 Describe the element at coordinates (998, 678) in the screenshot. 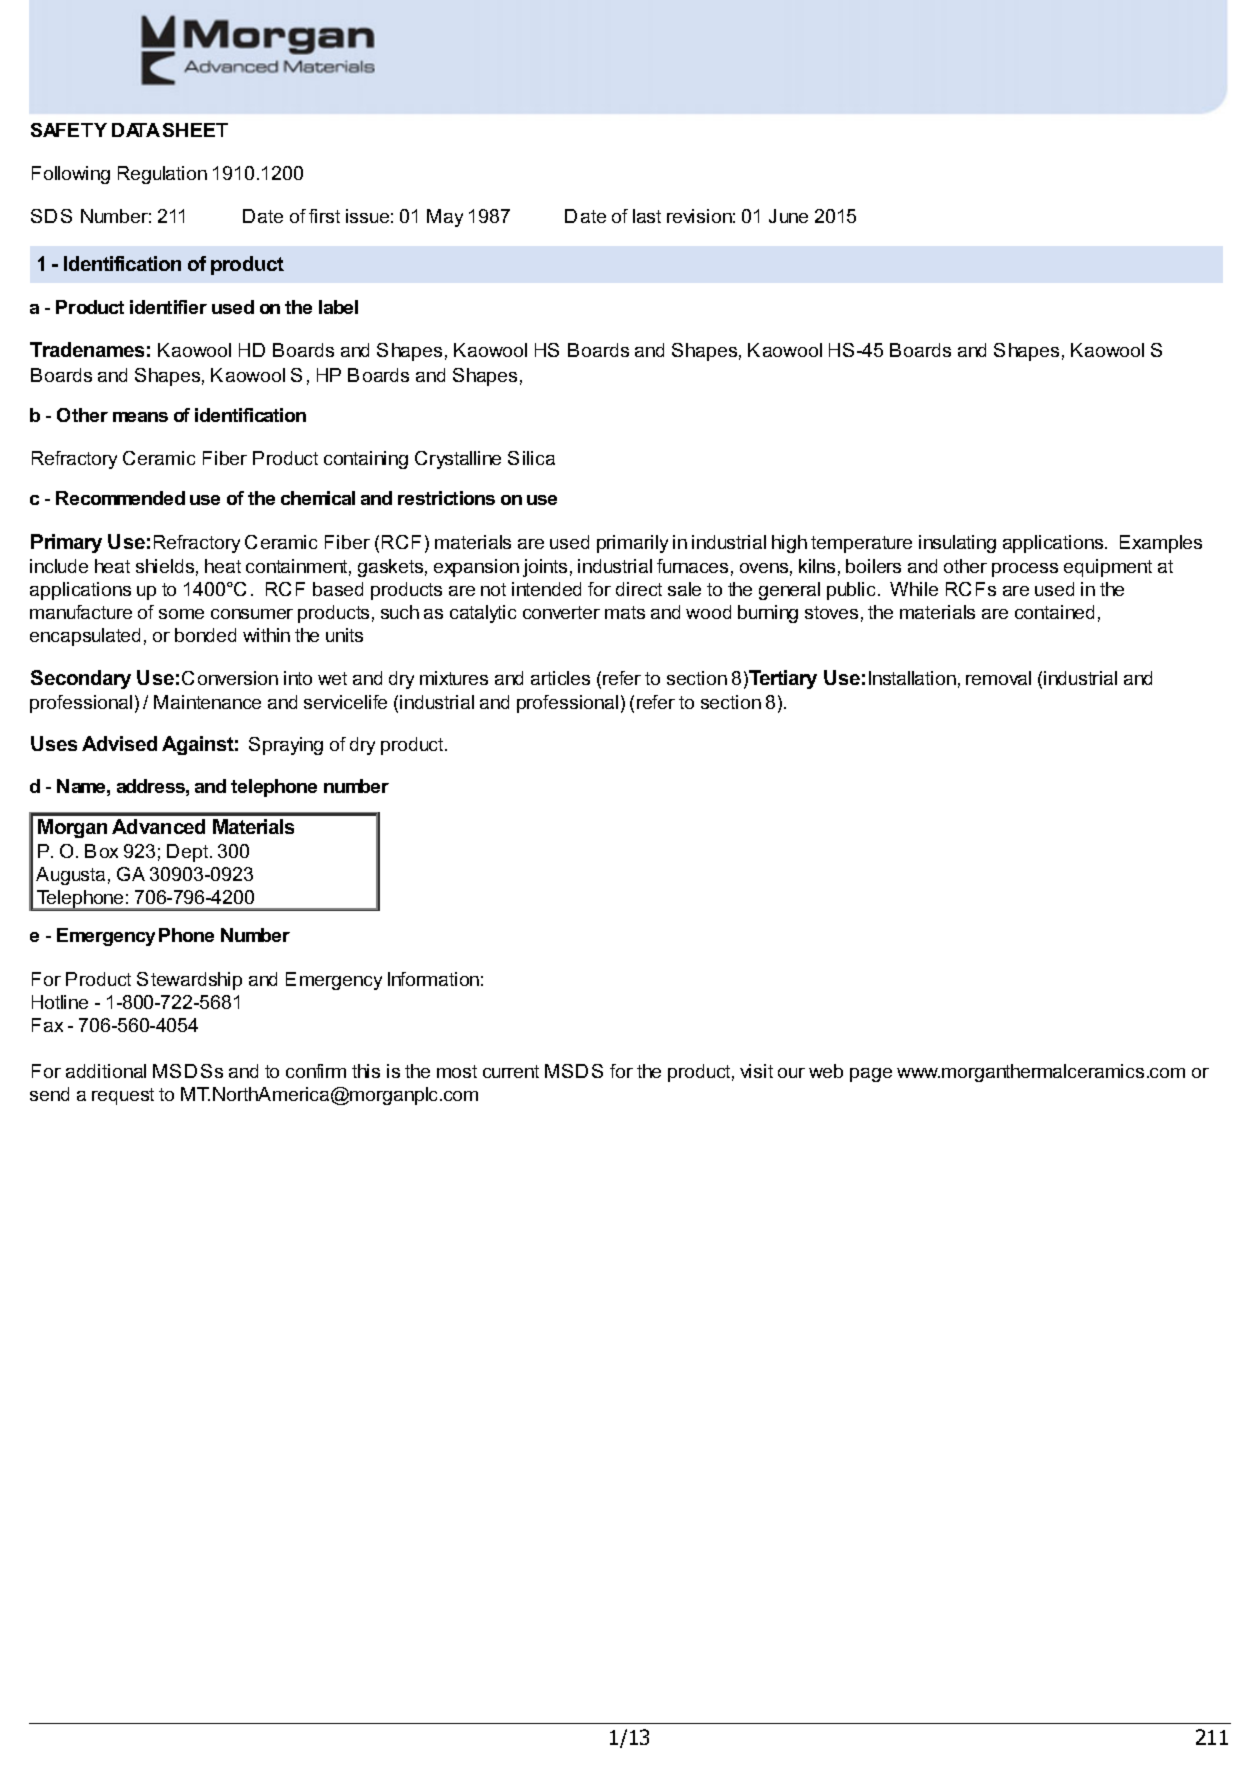

I see `removal` at that location.
